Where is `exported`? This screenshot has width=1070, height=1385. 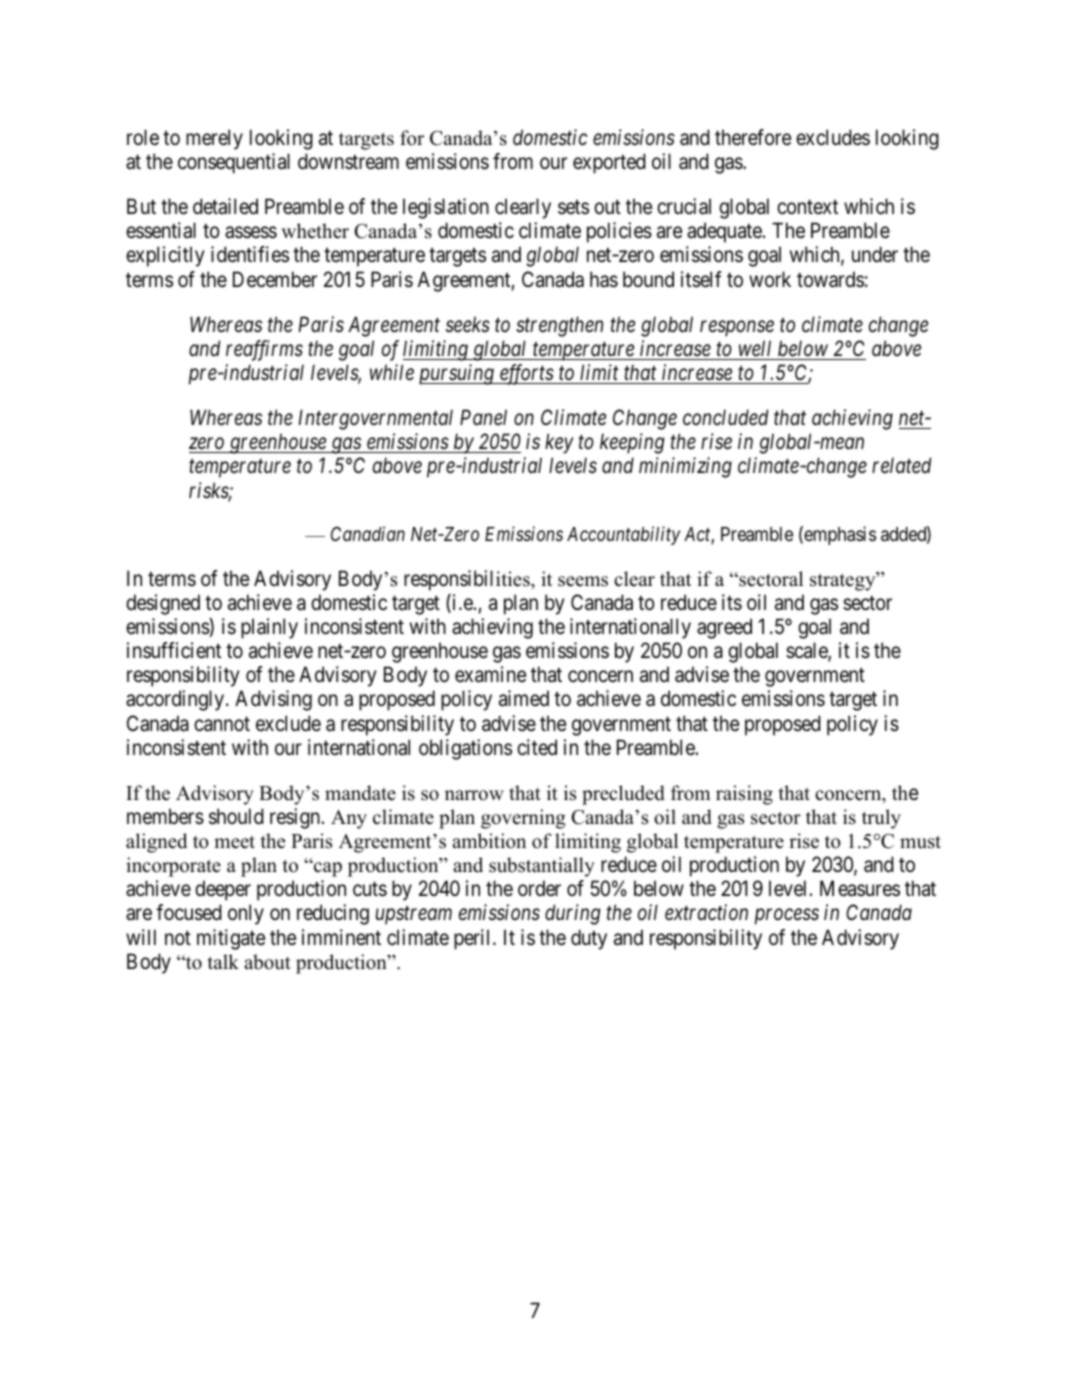
exported is located at coordinates (609, 163).
